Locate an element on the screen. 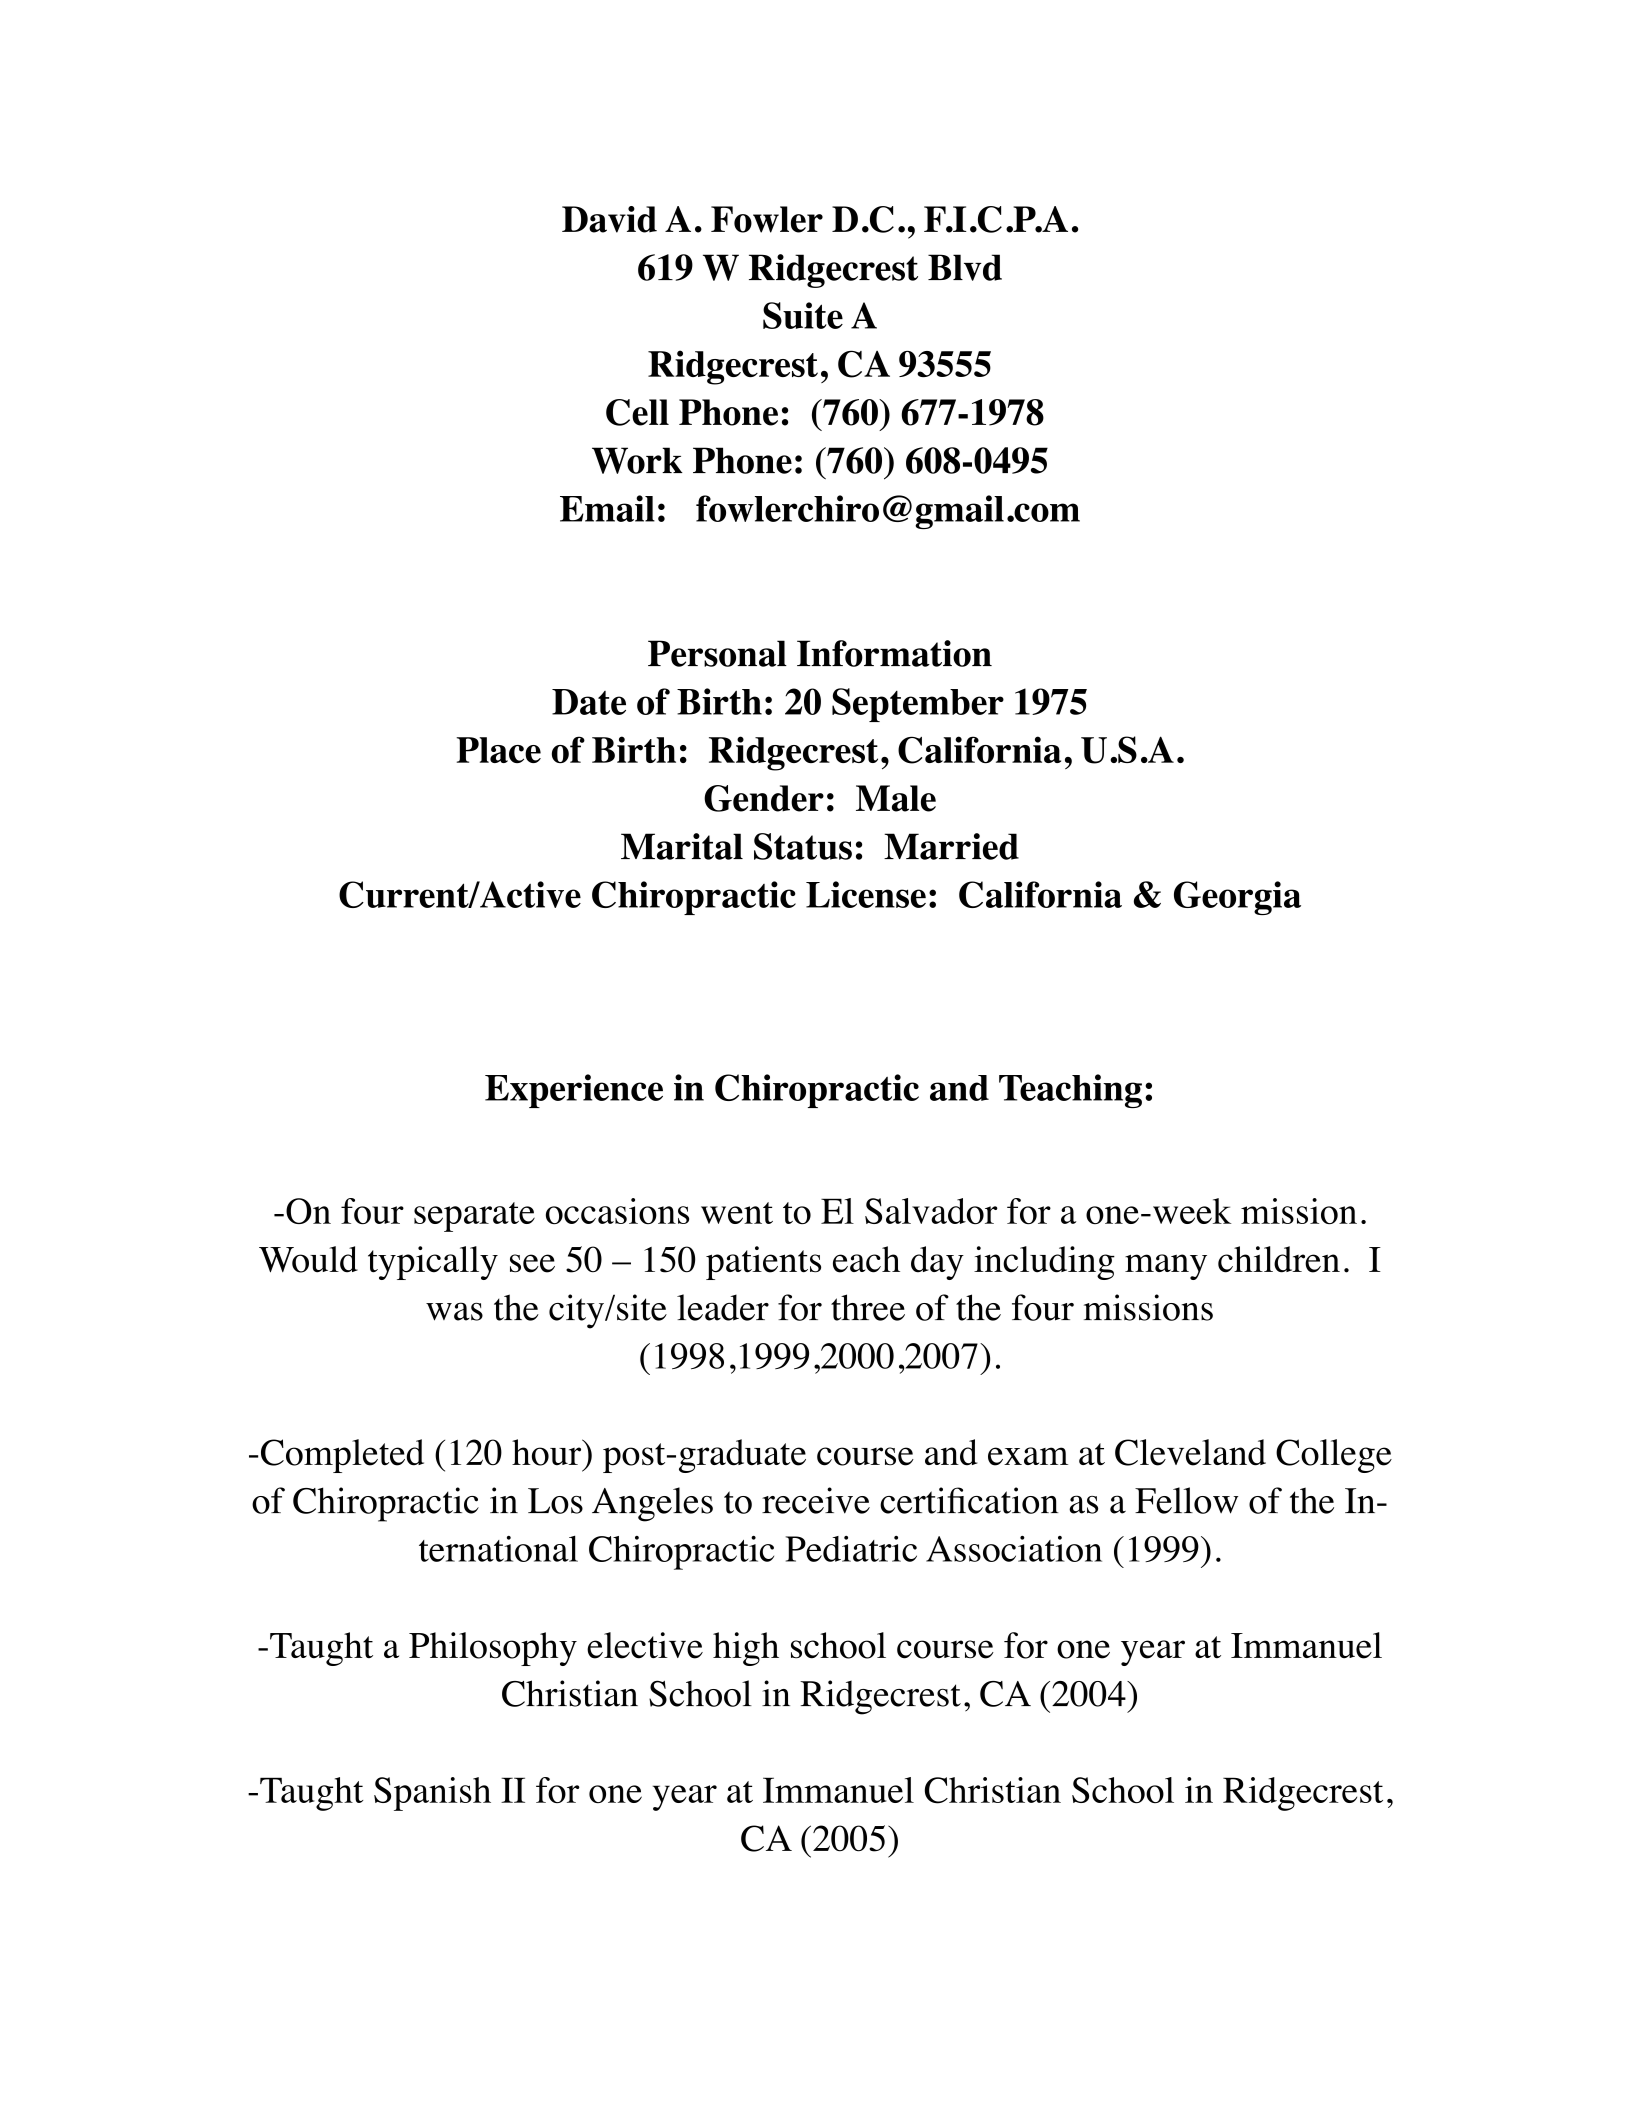  Status is located at coordinates (803, 846).
